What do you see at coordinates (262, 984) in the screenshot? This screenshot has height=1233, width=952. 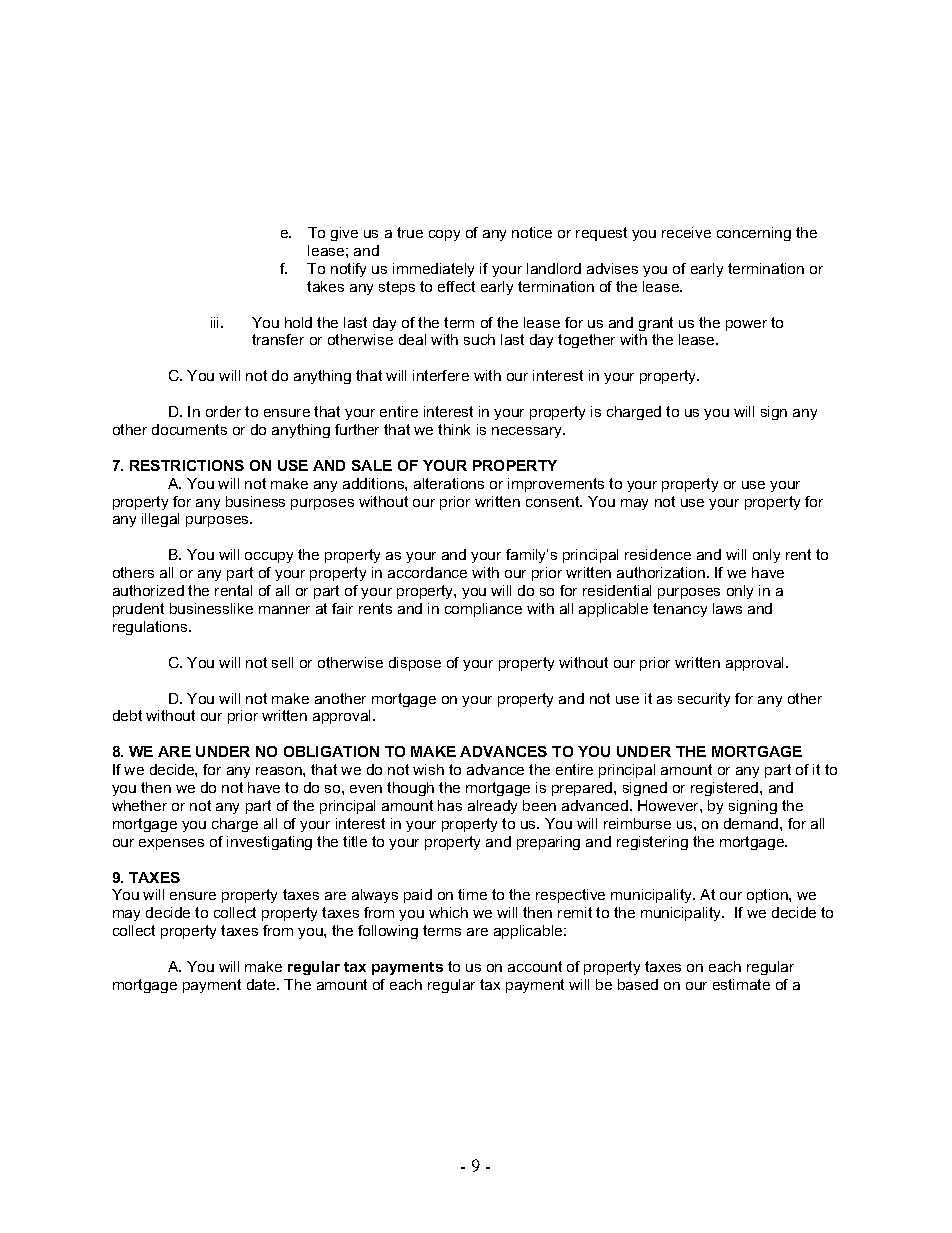 I see `date` at bounding box center [262, 984].
